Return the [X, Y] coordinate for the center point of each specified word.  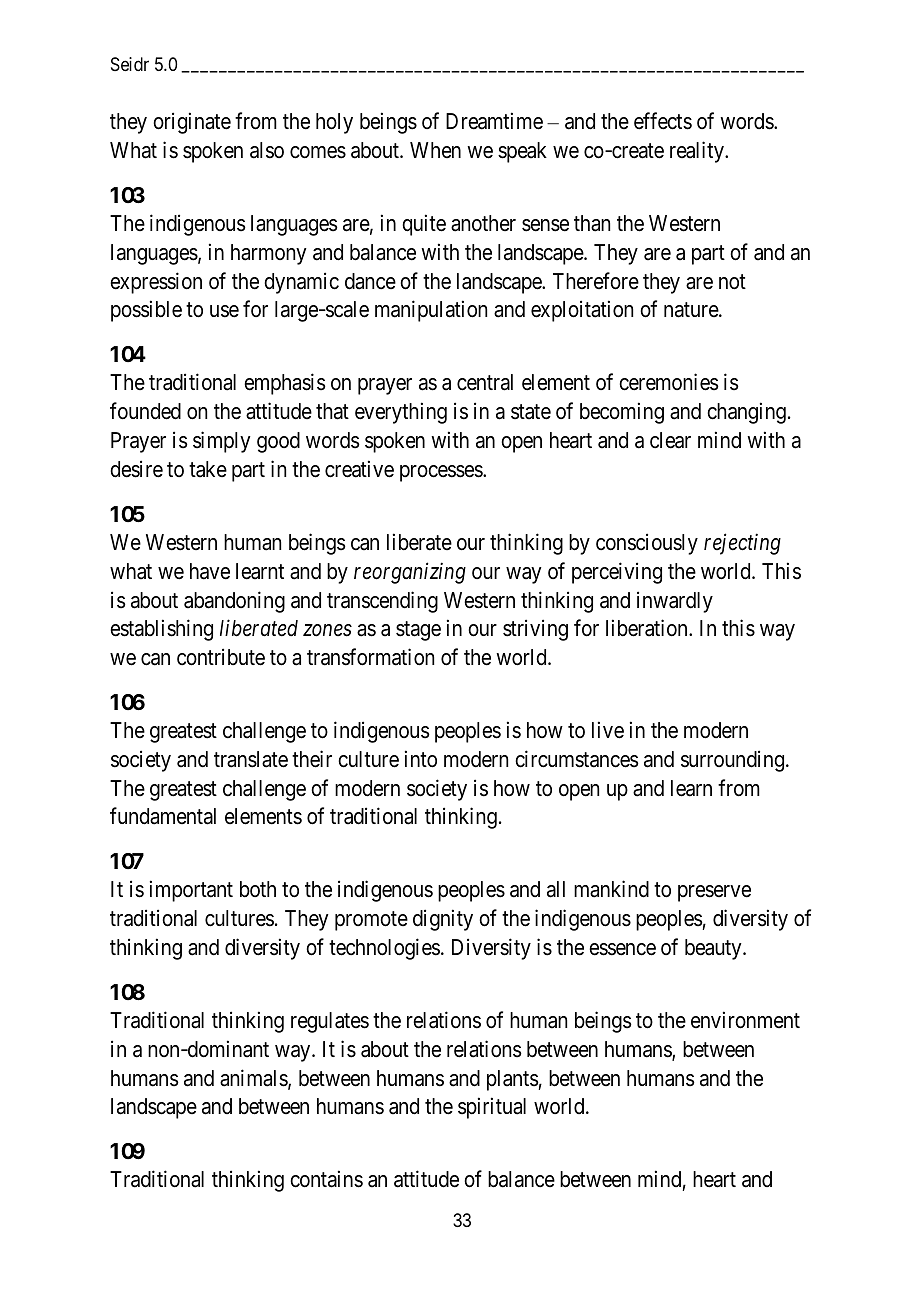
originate [192, 123]
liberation [648, 628]
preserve [714, 893]
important [191, 891]
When [435, 150]
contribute [221, 657]
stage [418, 631]
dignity [443, 920]
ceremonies [669, 382]
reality [698, 152]
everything [401, 413]
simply [222, 442]
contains [326, 1179]
